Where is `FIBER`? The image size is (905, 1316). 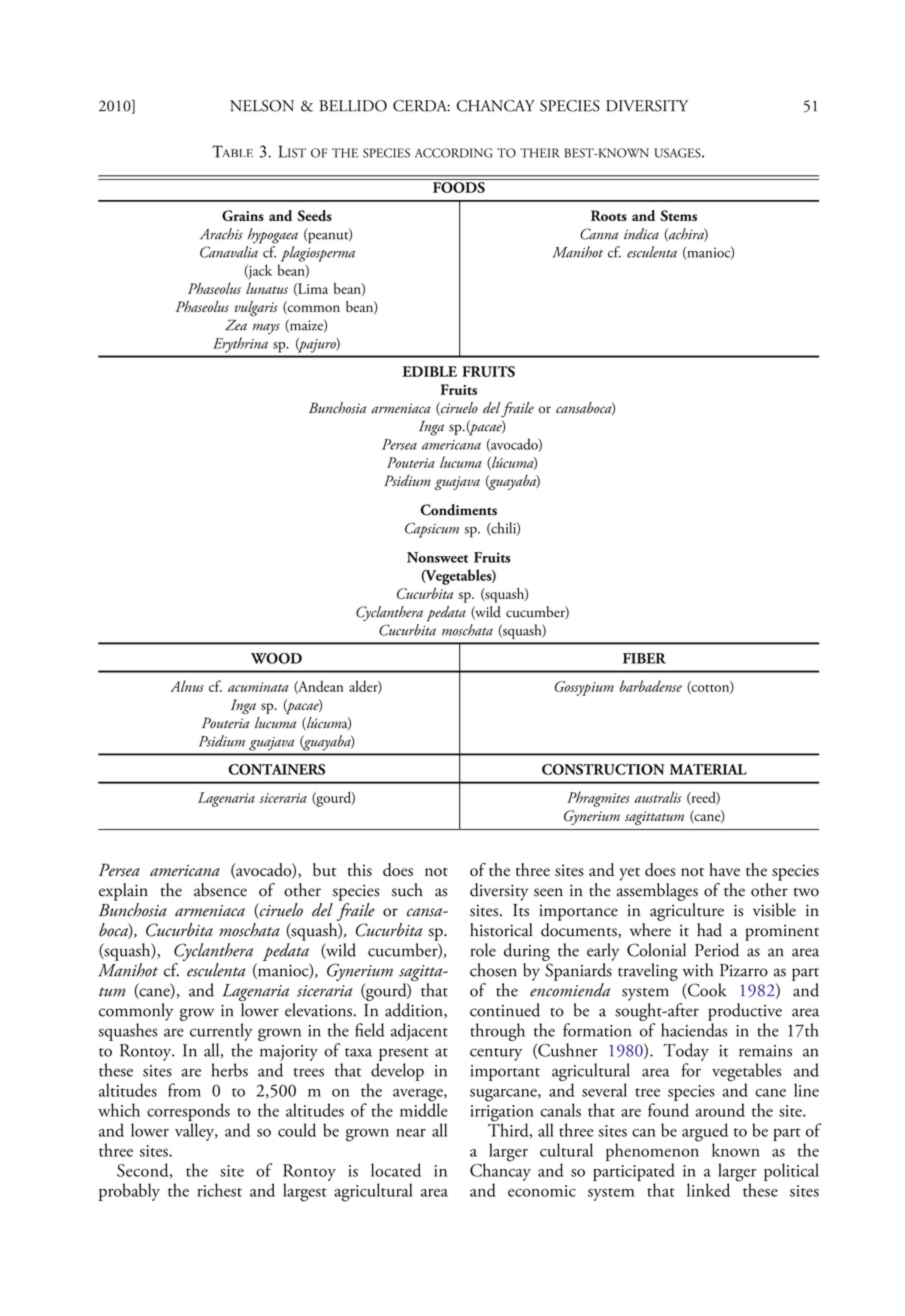 FIBER is located at coordinates (644, 658).
